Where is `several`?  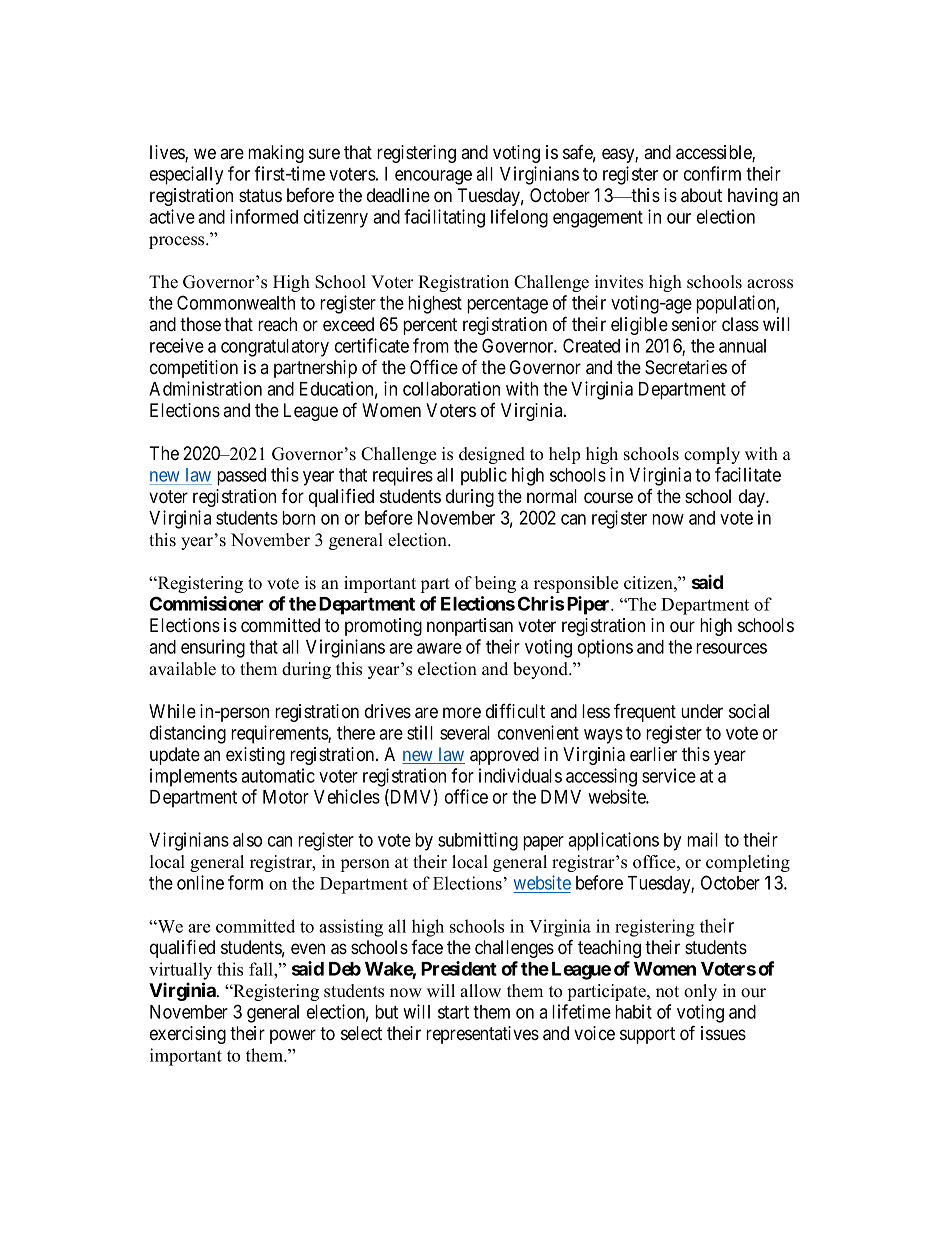
several is located at coordinates (465, 733).
